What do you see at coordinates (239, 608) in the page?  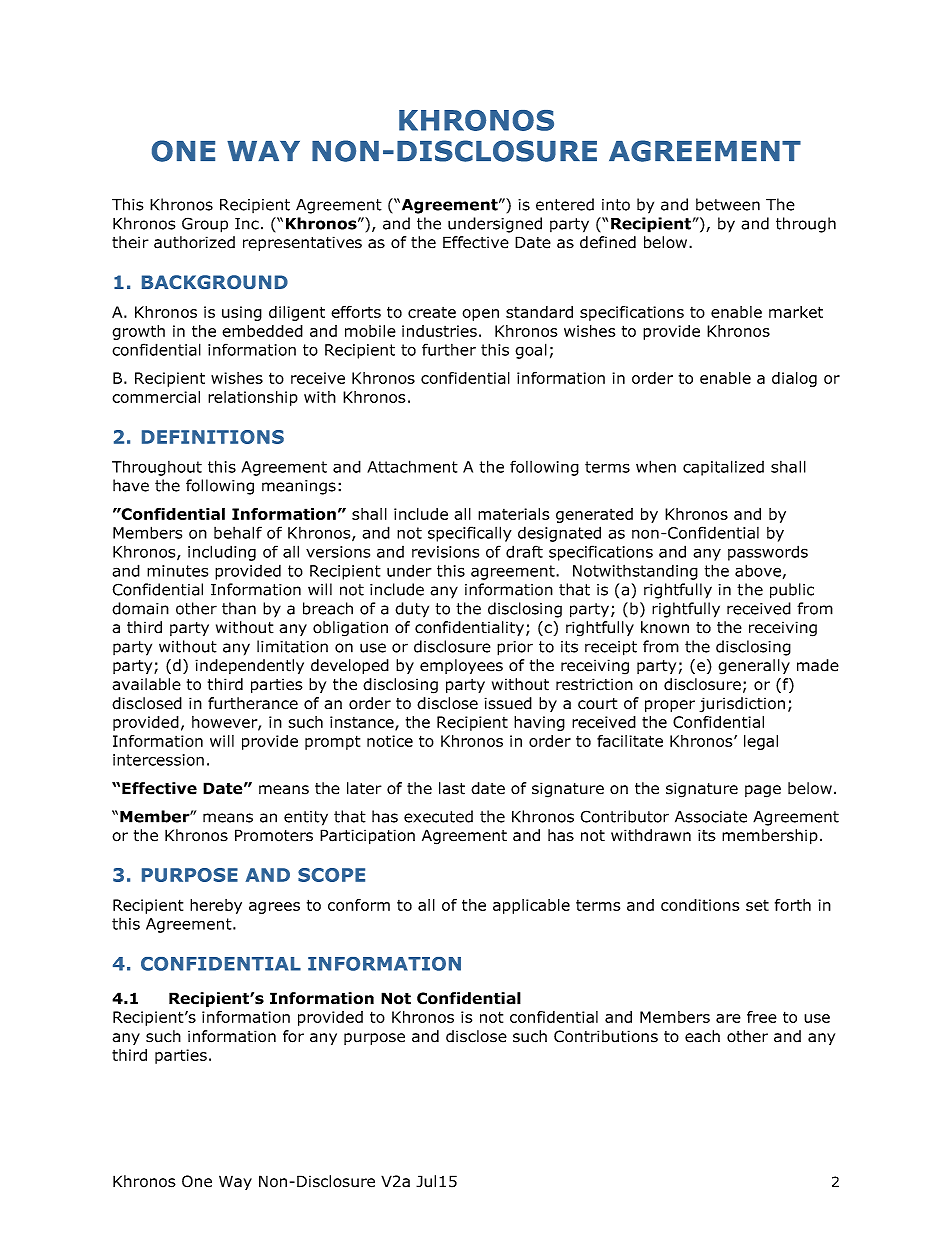 I see `than` at bounding box center [239, 608].
